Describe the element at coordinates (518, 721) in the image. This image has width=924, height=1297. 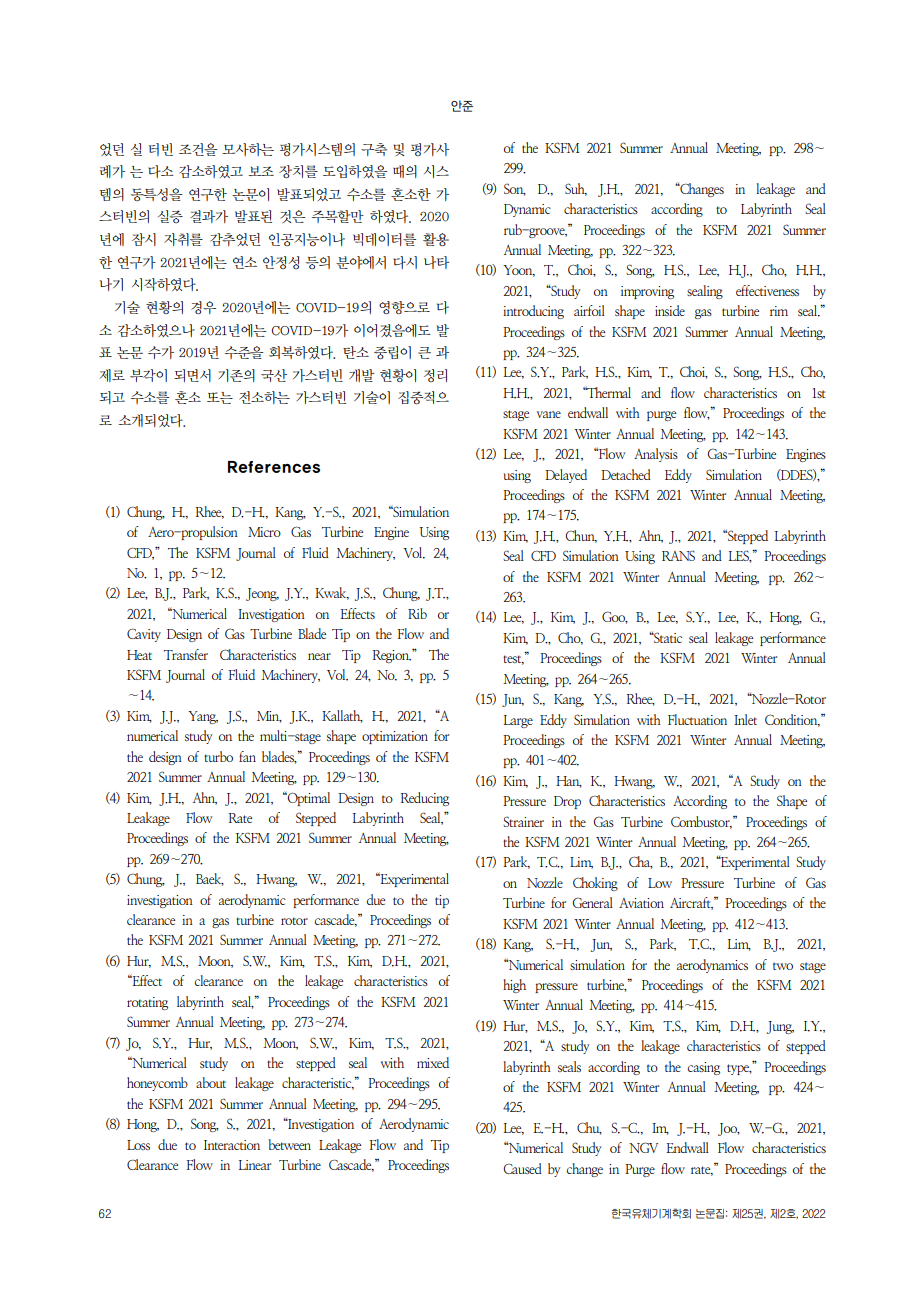
I see `Large` at that location.
